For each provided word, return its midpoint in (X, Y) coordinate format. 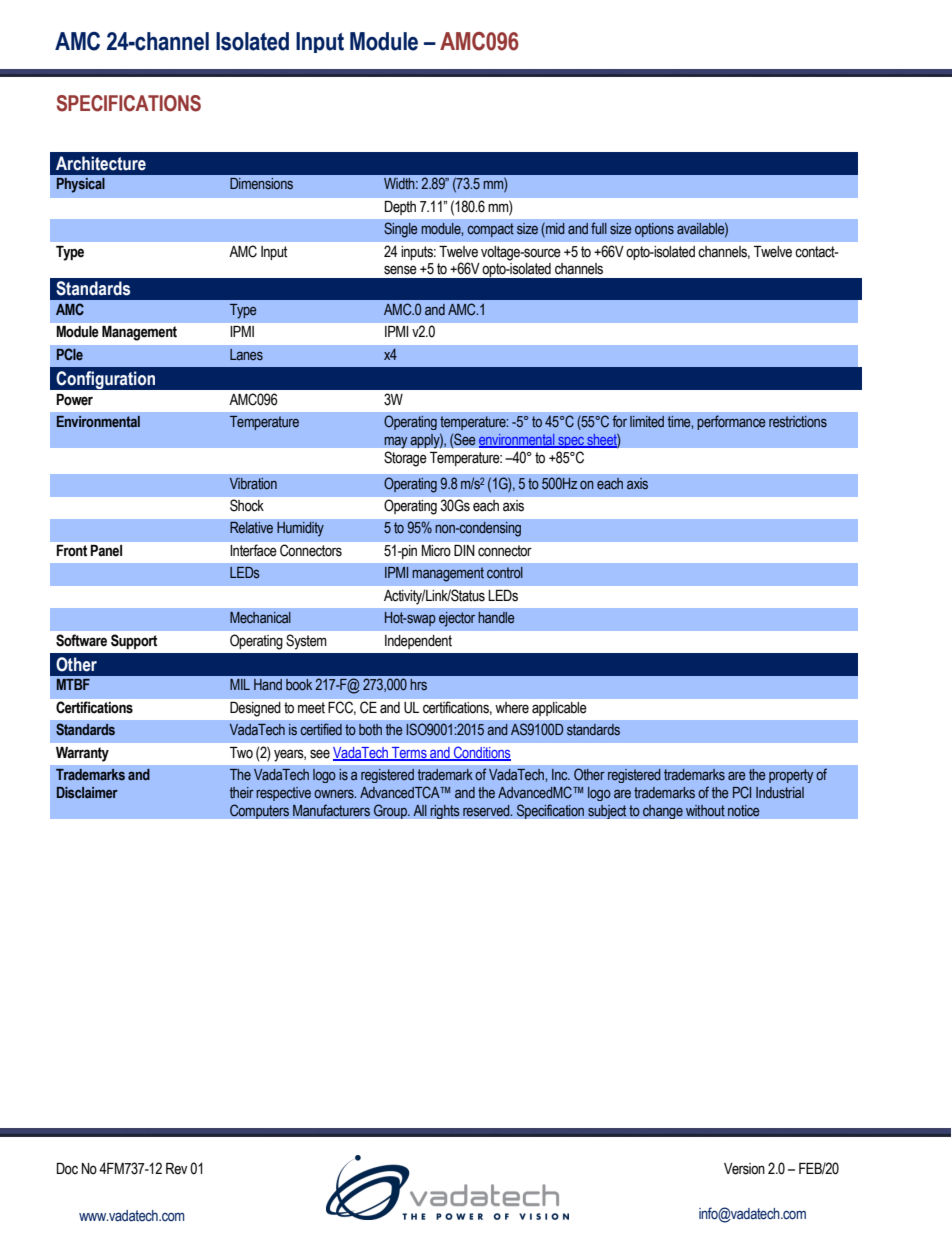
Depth (400, 208)
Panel (106, 550)
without (705, 811)
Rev (176, 1169)
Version (744, 1169)
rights (445, 811)
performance (731, 422)
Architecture (101, 163)
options (654, 230)
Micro (436, 550)
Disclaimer (87, 793)
